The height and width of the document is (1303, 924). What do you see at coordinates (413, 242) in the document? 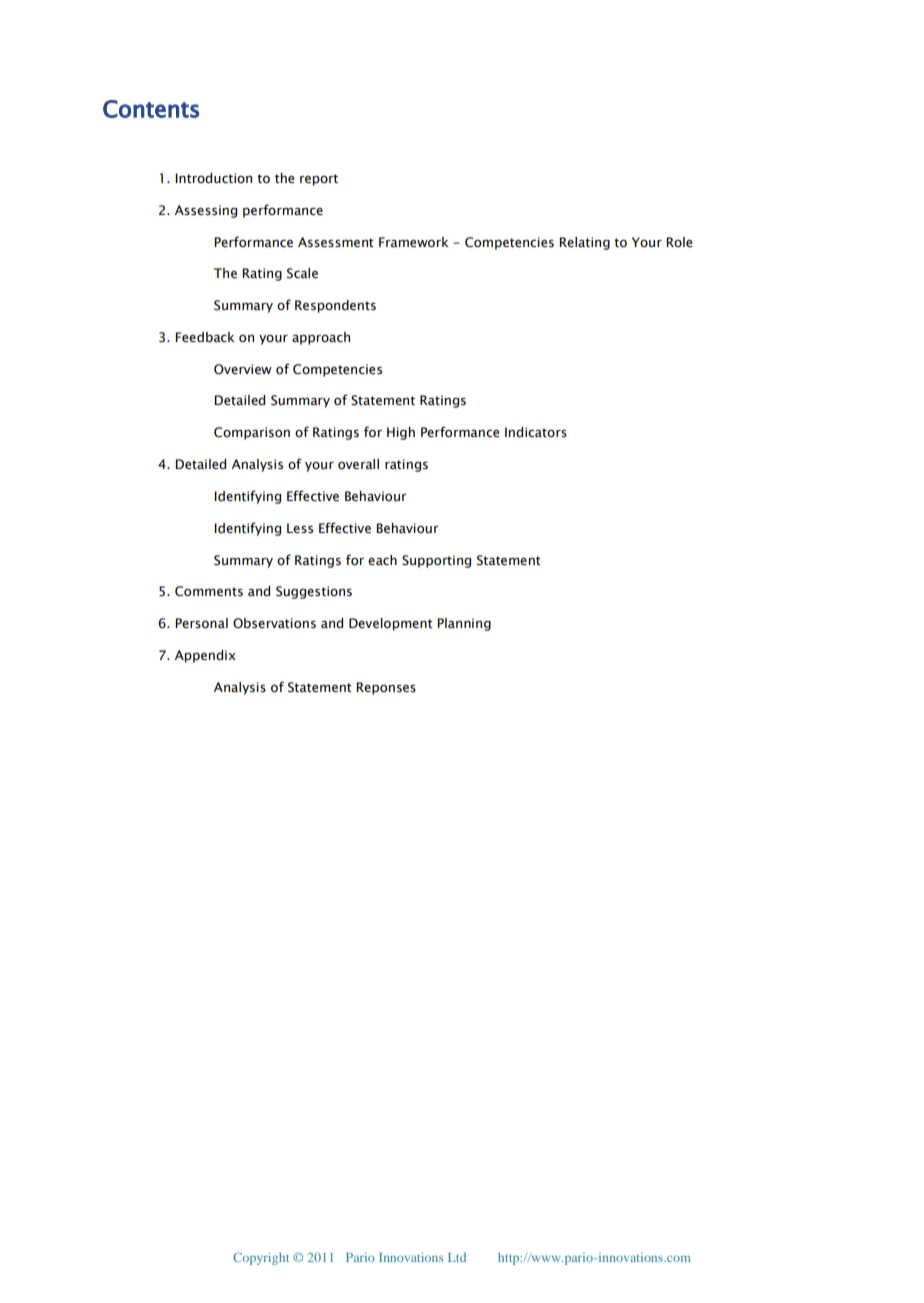
I see `Framework` at bounding box center [413, 242].
